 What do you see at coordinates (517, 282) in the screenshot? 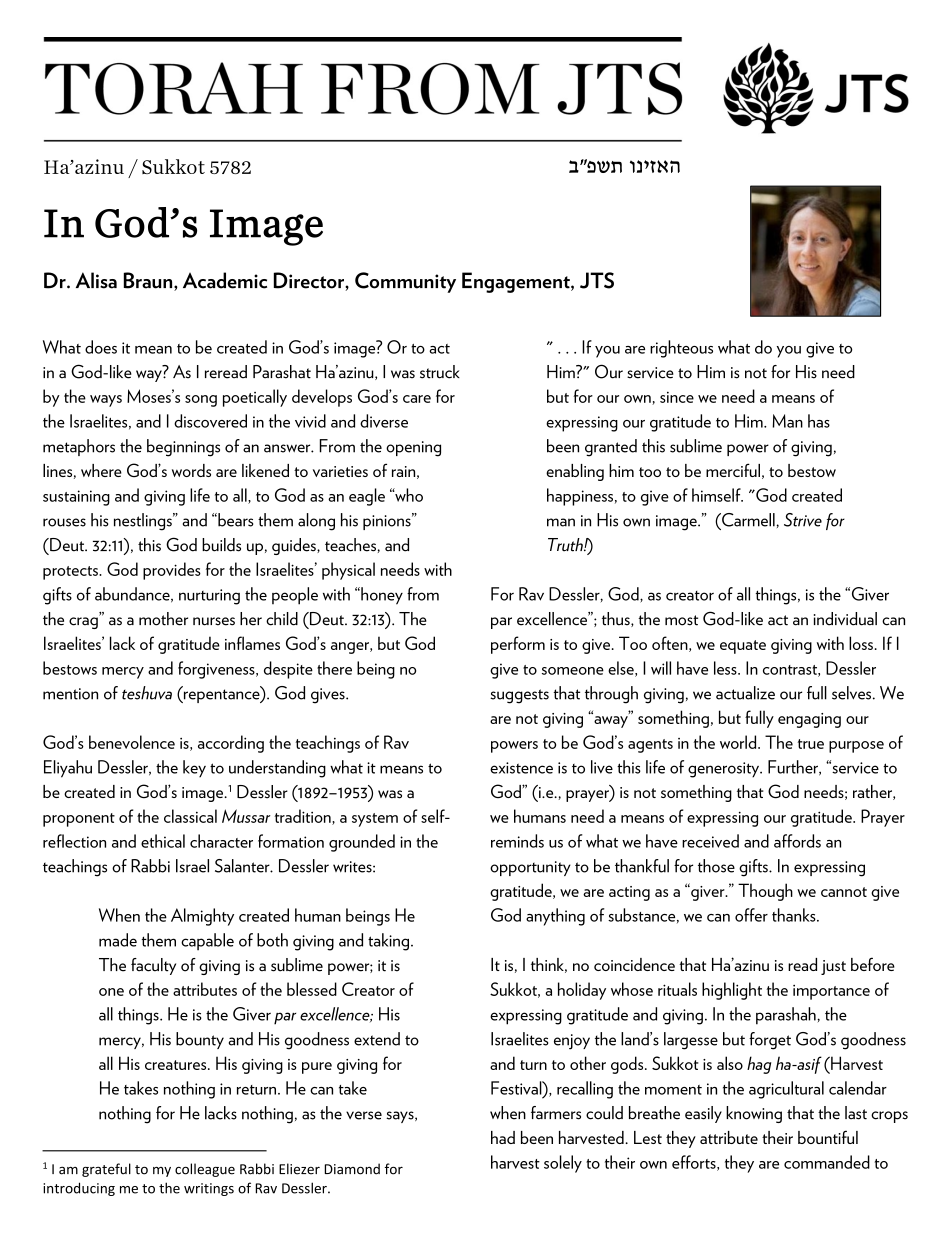
I see `Engagement` at bounding box center [517, 282].
